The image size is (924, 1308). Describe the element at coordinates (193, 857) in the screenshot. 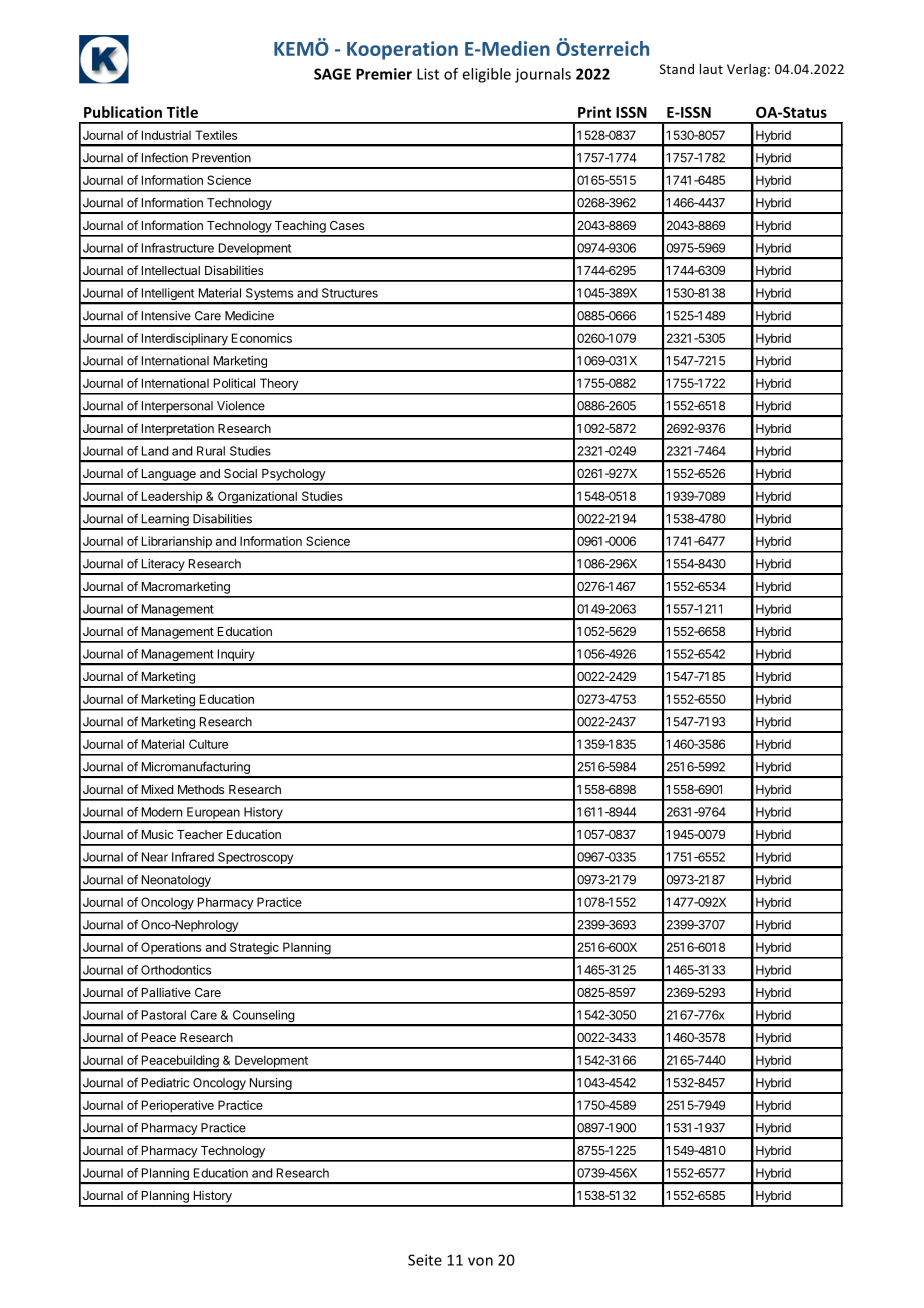

I see `Infrared` at that location.
